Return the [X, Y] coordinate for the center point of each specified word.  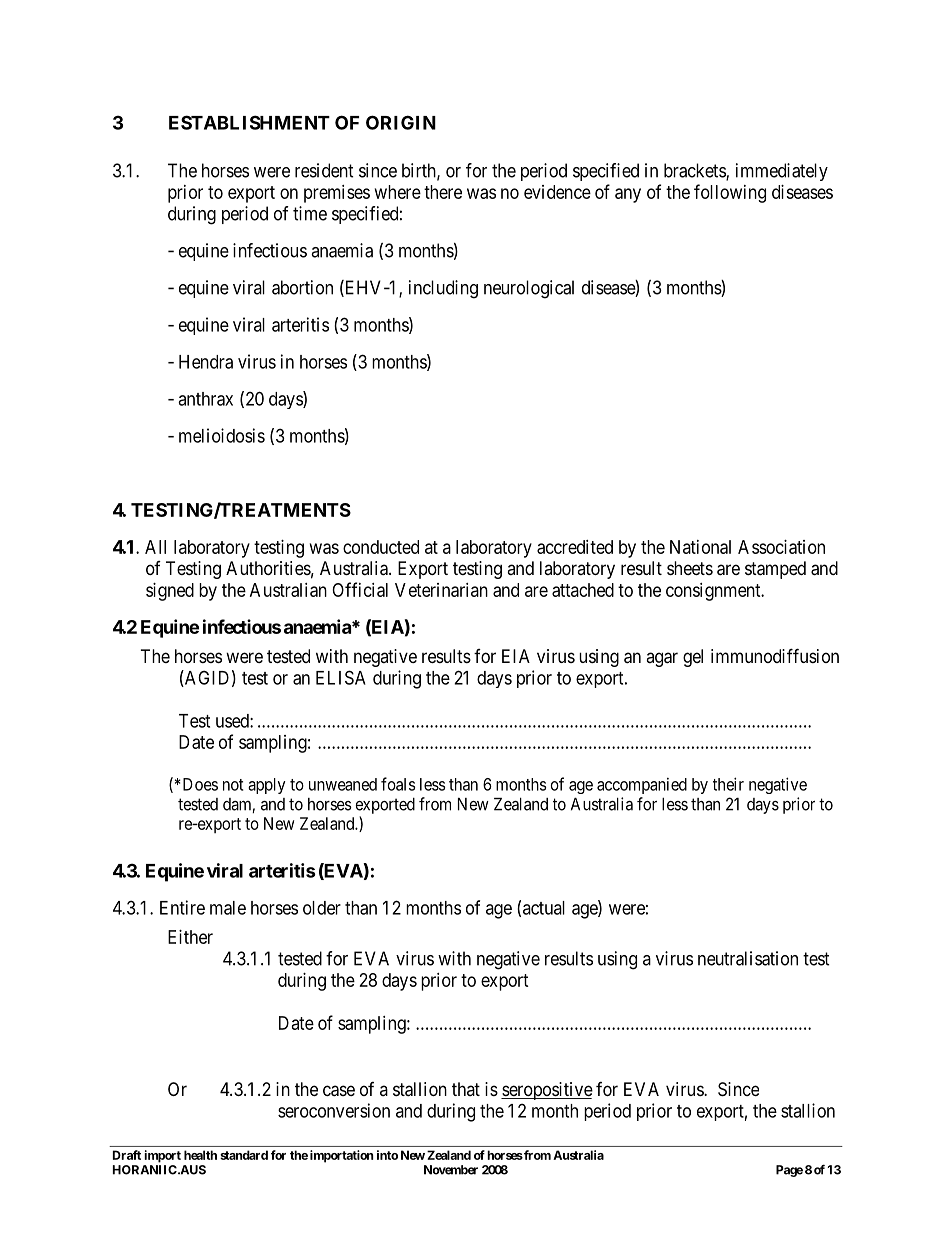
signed [170, 592]
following [730, 193]
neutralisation [748, 958]
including [443, 289]
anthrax [205, 399]
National [700, 547]
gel [693, 658]
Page [789, 1171]
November [451, 1170]
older [322, 908]
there [443, 192]
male [228, 908]
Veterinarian [441, 590]
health [200, 1155]
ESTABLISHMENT [249, 122]
